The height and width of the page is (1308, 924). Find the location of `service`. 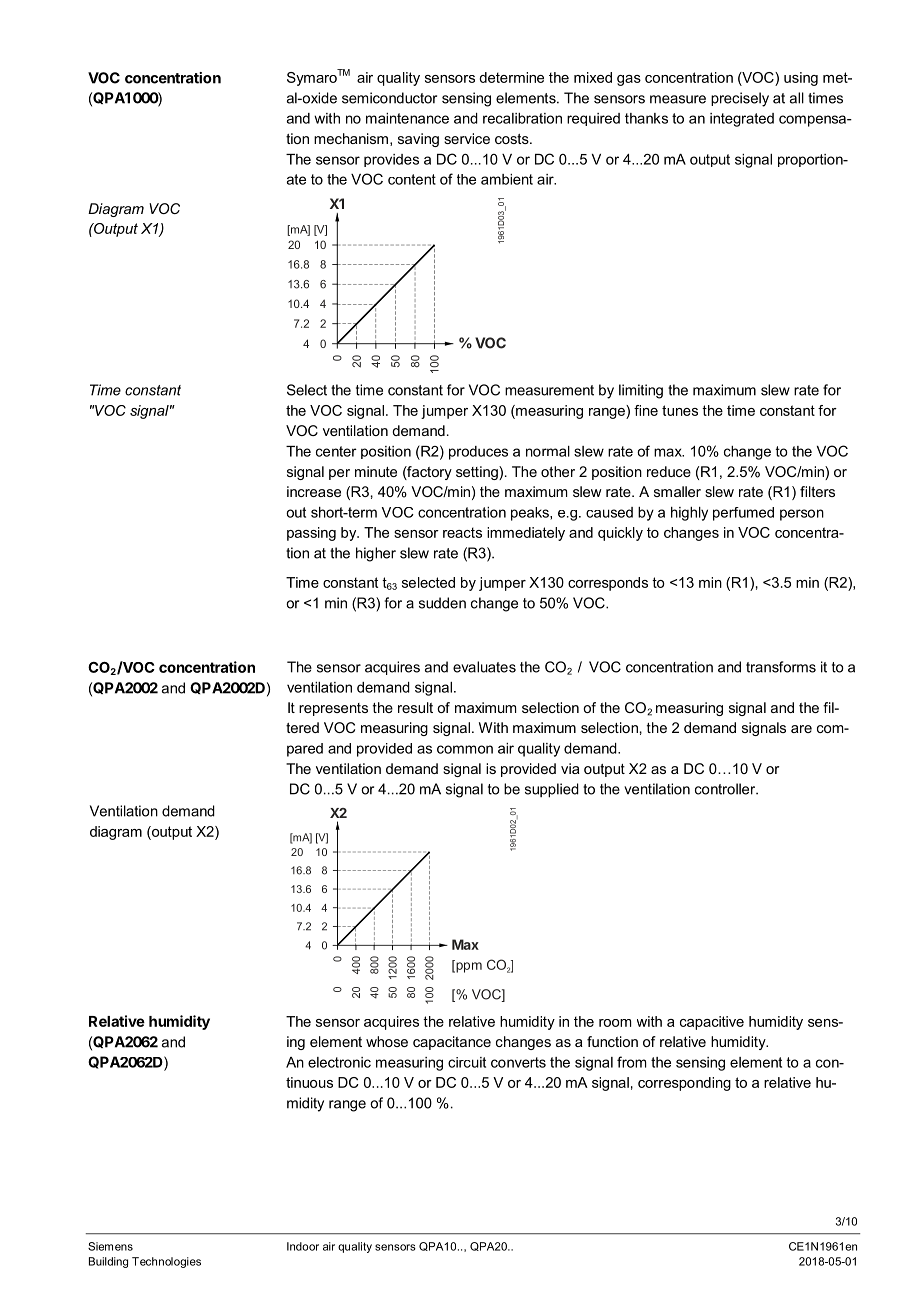

service is located at coordinates (467, 138).
